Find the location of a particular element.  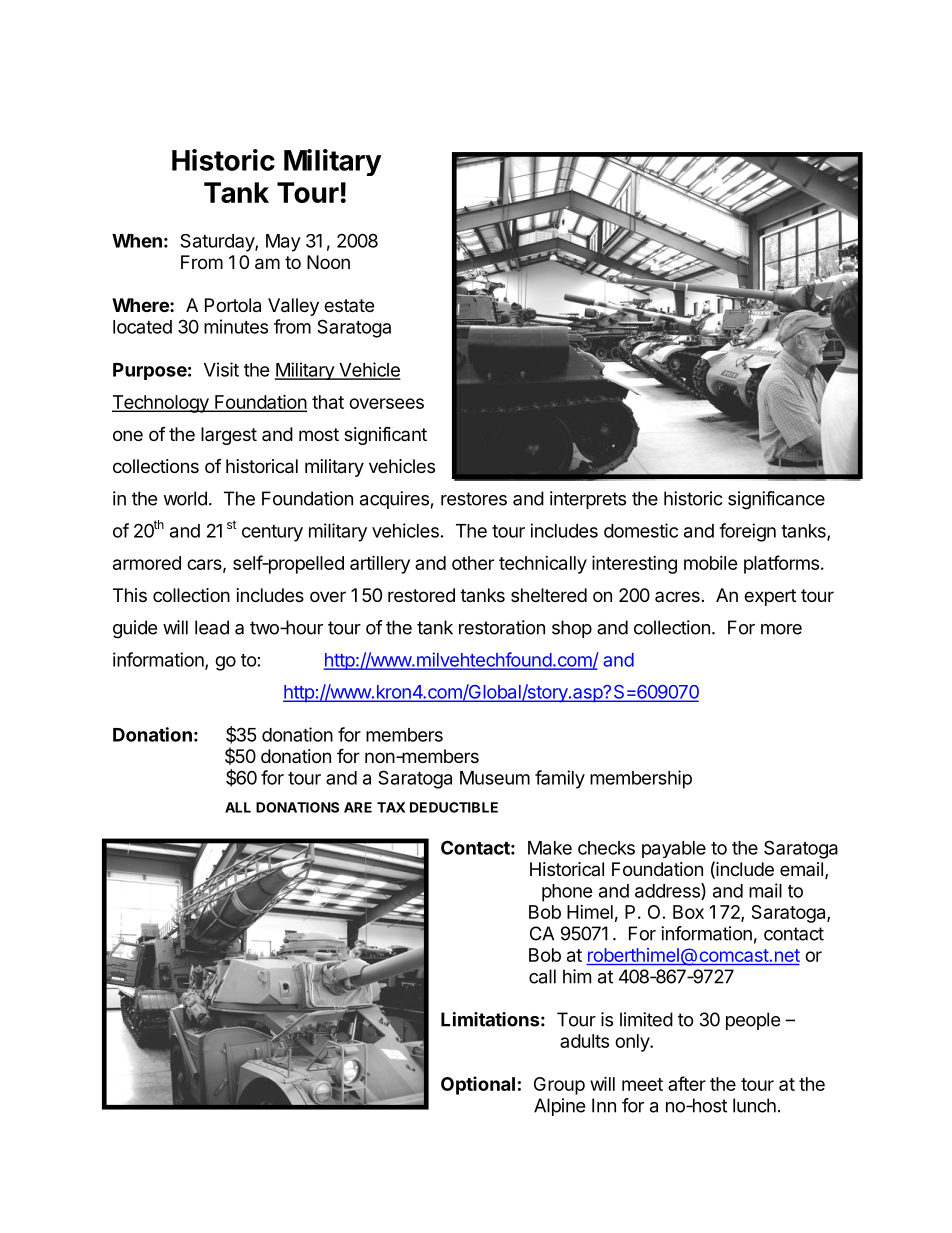

restoration is located at coordinates (502, 627).
